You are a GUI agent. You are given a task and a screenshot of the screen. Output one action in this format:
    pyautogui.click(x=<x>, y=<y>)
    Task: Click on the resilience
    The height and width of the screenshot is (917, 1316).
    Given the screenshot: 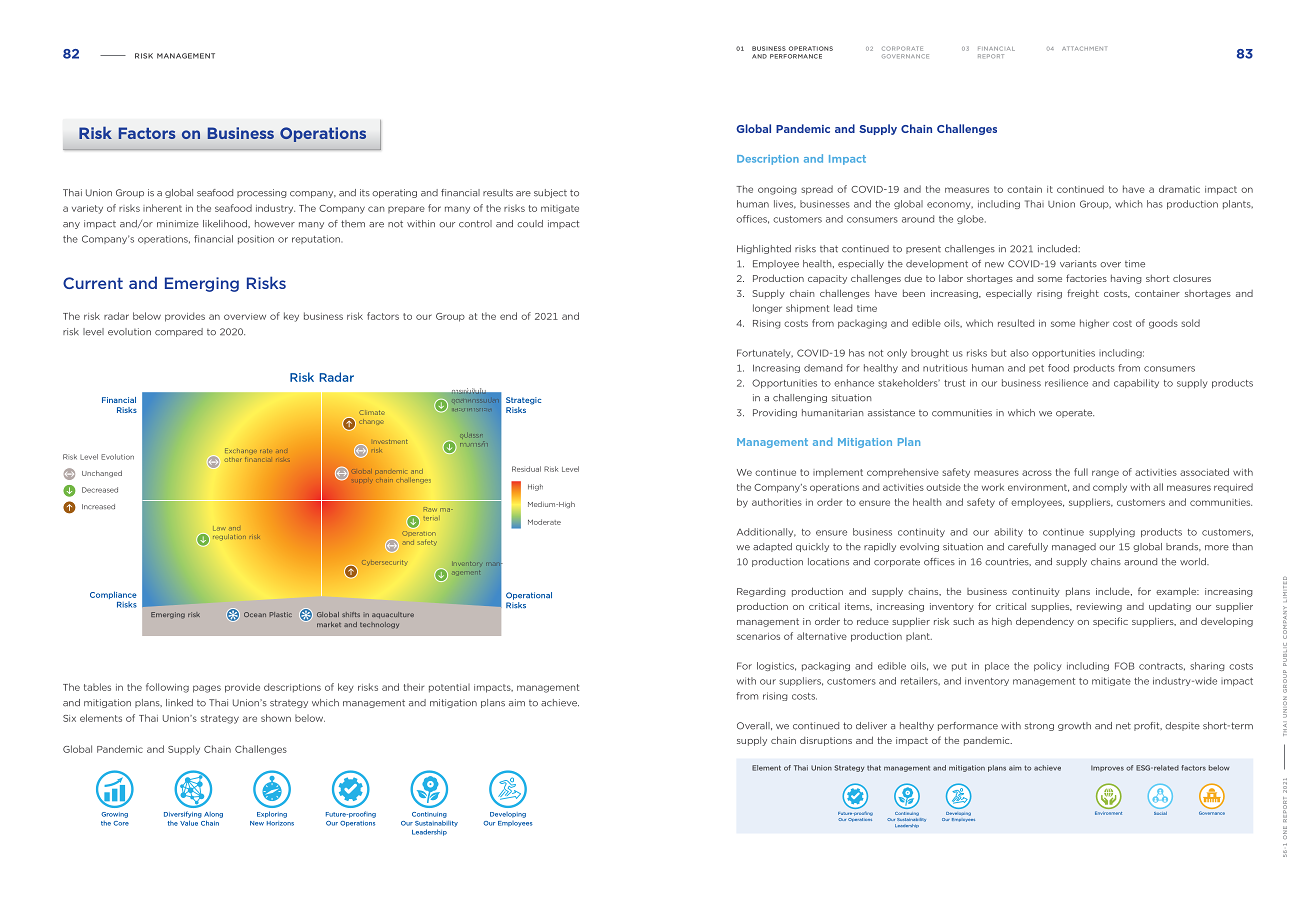 What is the action you would take?
    pyautogui.click(x=1066, y=383)
